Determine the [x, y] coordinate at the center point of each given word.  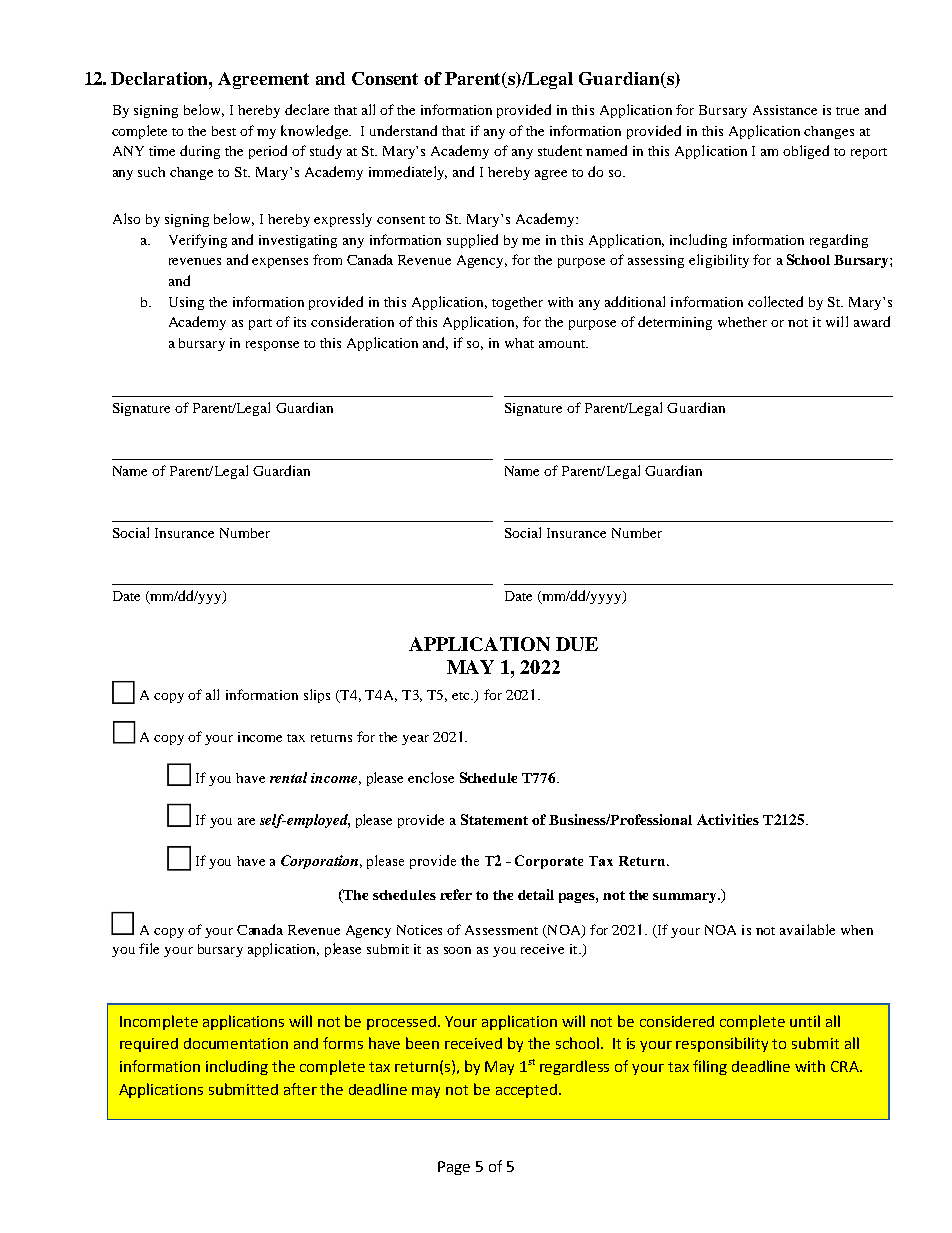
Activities [728, 819]
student [560, 150]
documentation [236, 1043]
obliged [806, 152]
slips [317, 696]
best [224, 131]
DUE [577, 644]
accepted [526, 1091]
